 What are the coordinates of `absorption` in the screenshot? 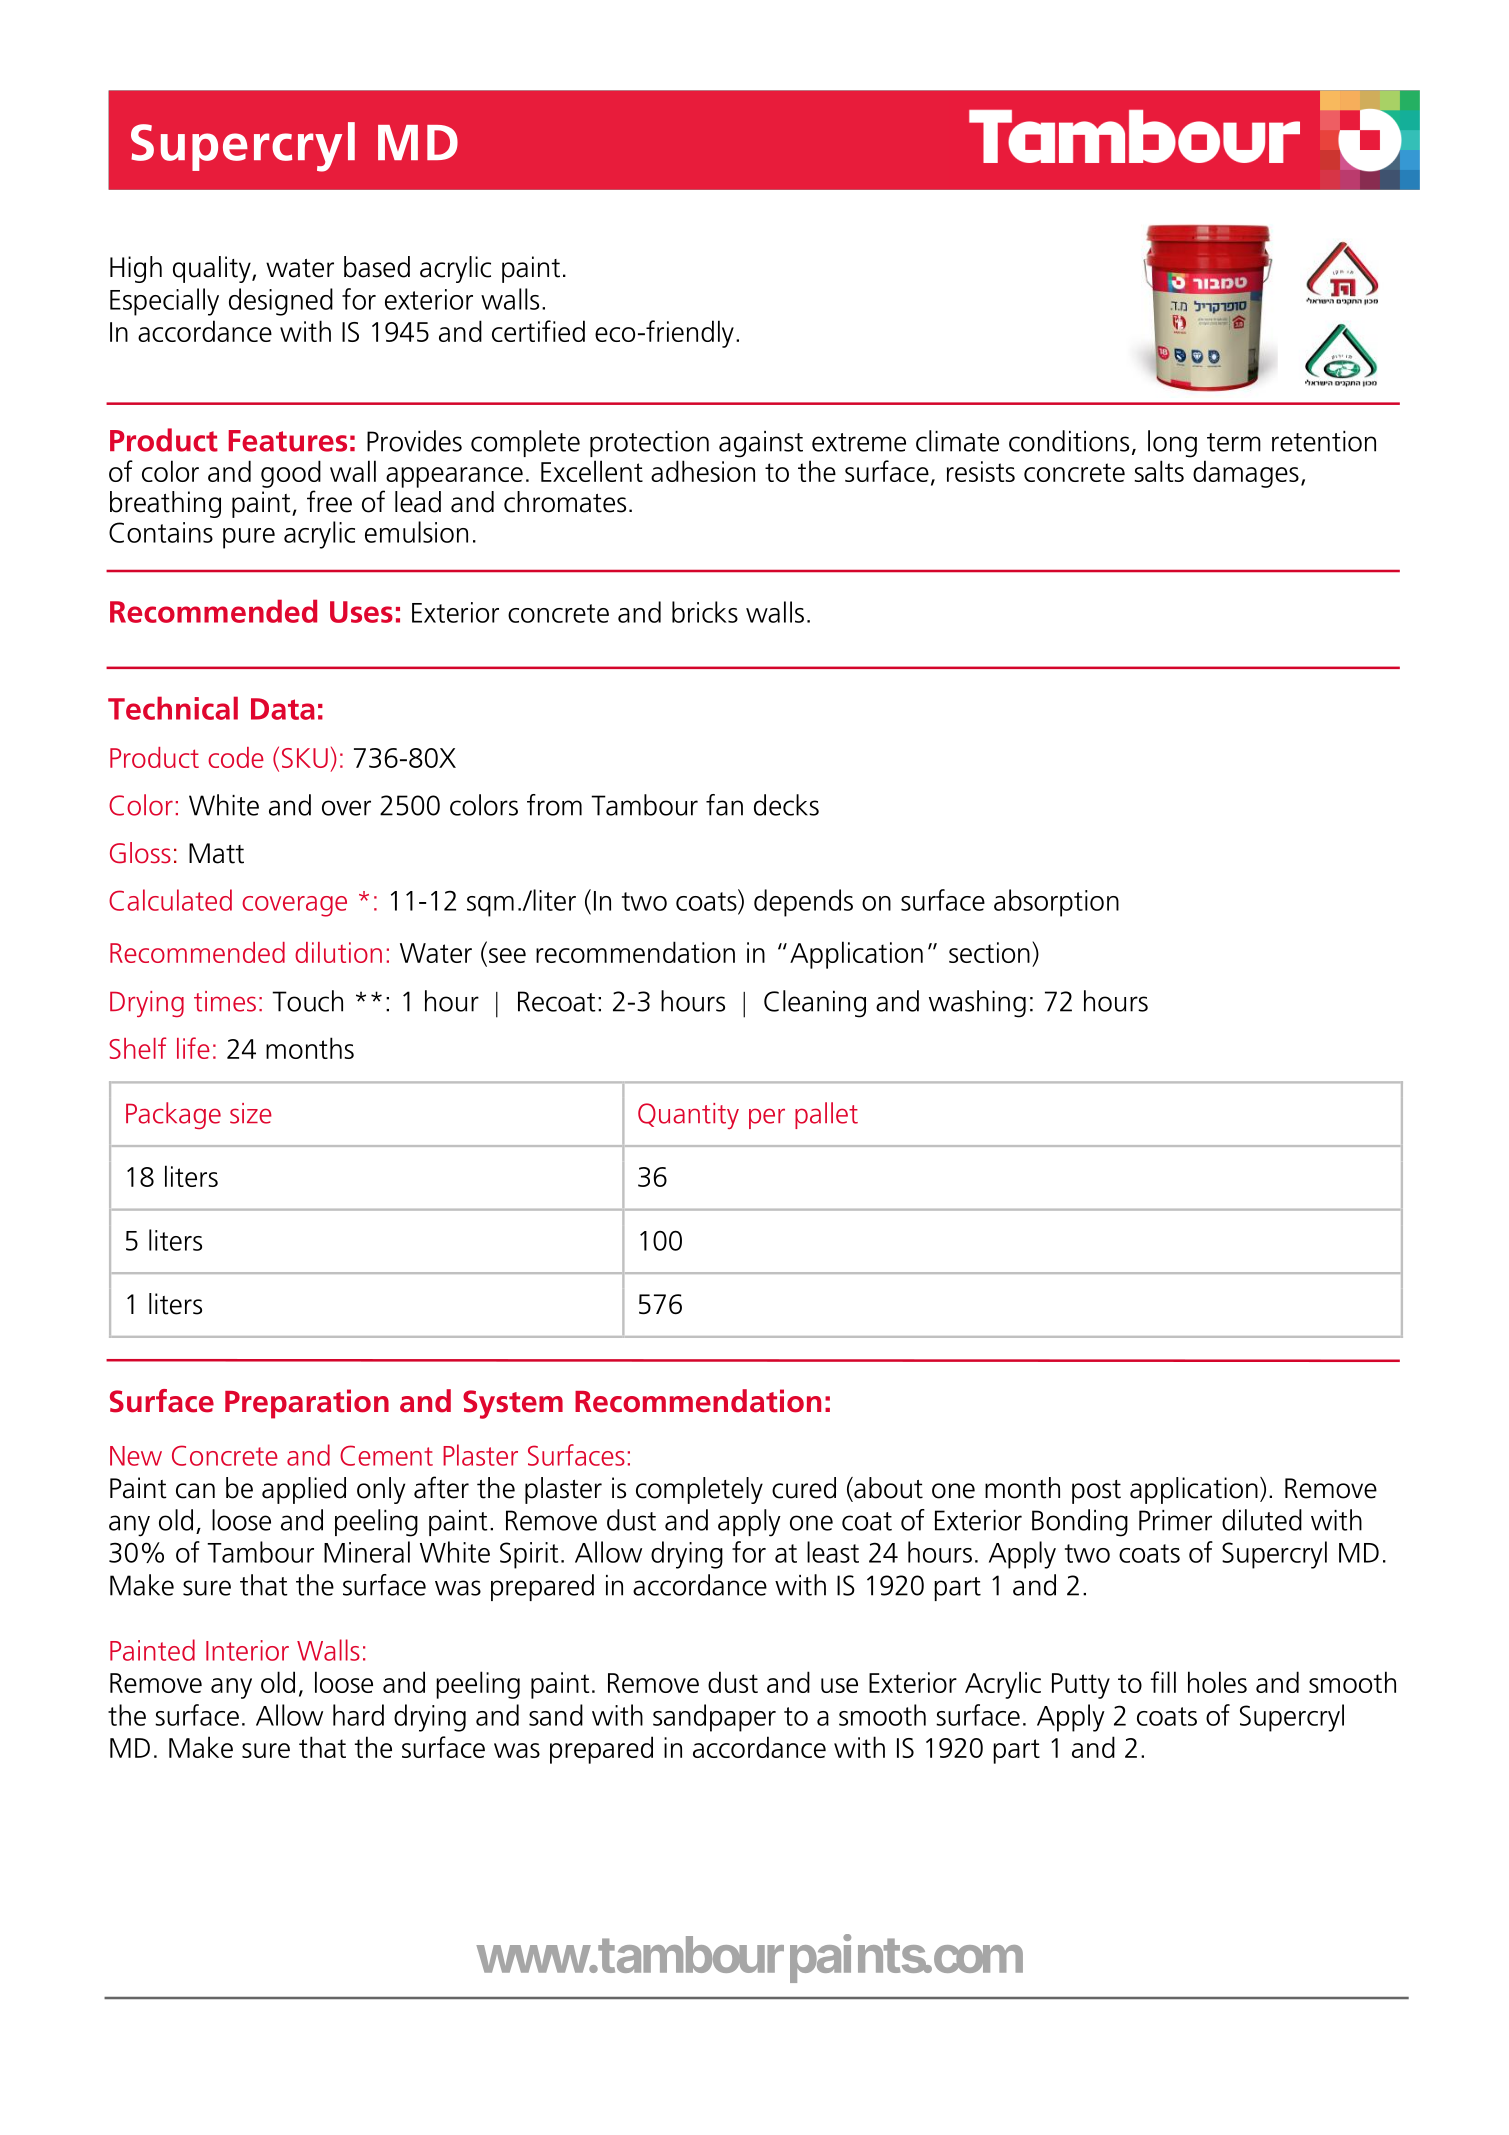 It's located at (1056, 903).
